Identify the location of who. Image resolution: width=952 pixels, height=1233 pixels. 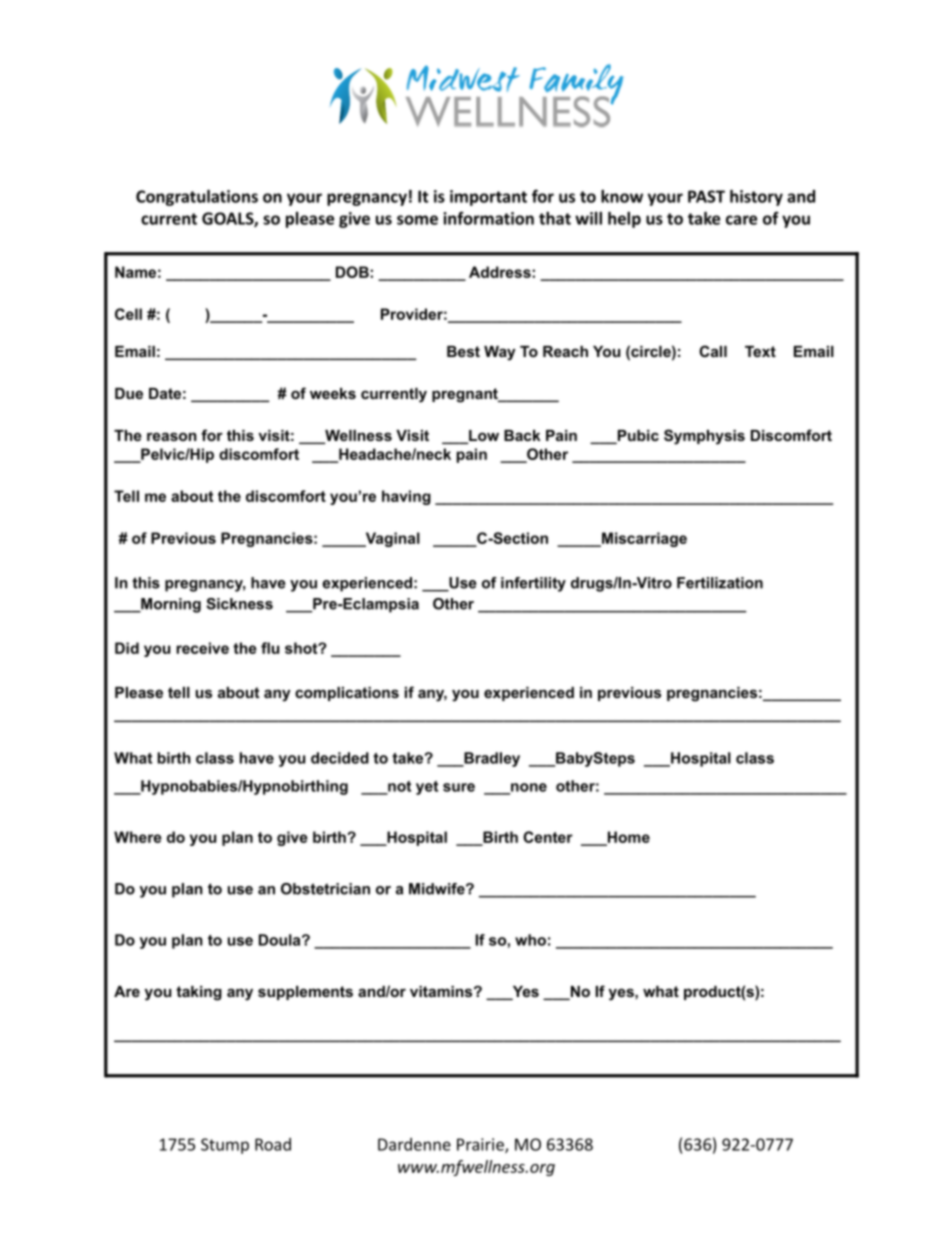
(530, 940).
